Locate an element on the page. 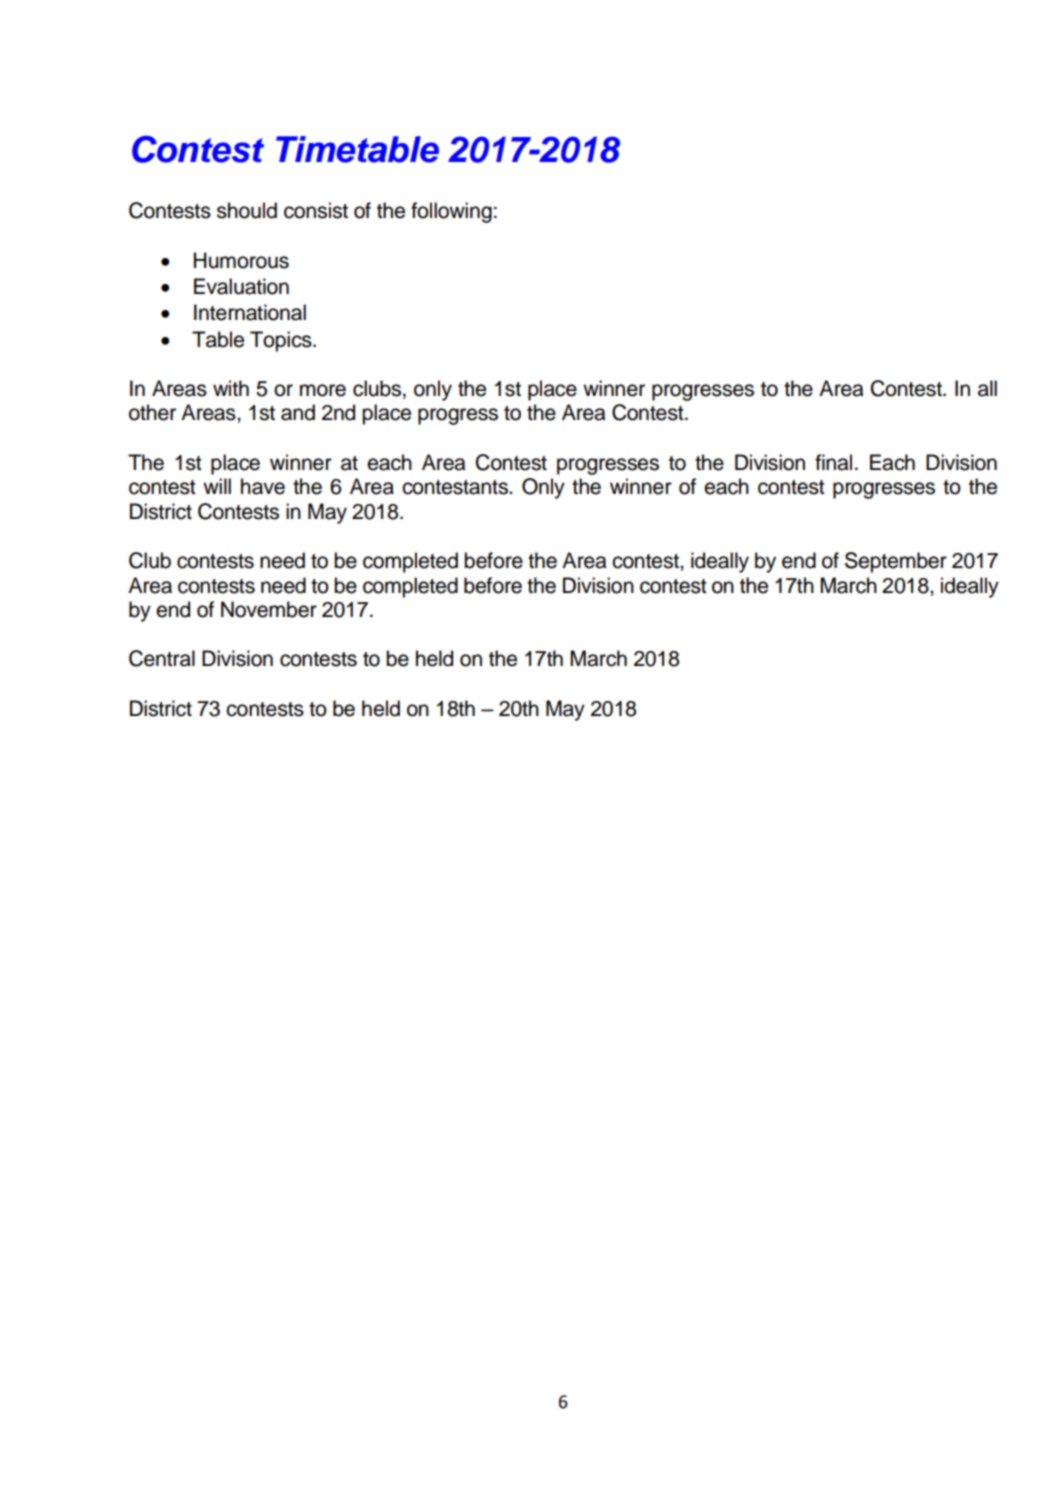 This page has width=1061, height=1501. September is located at coordinates (896, 562).
